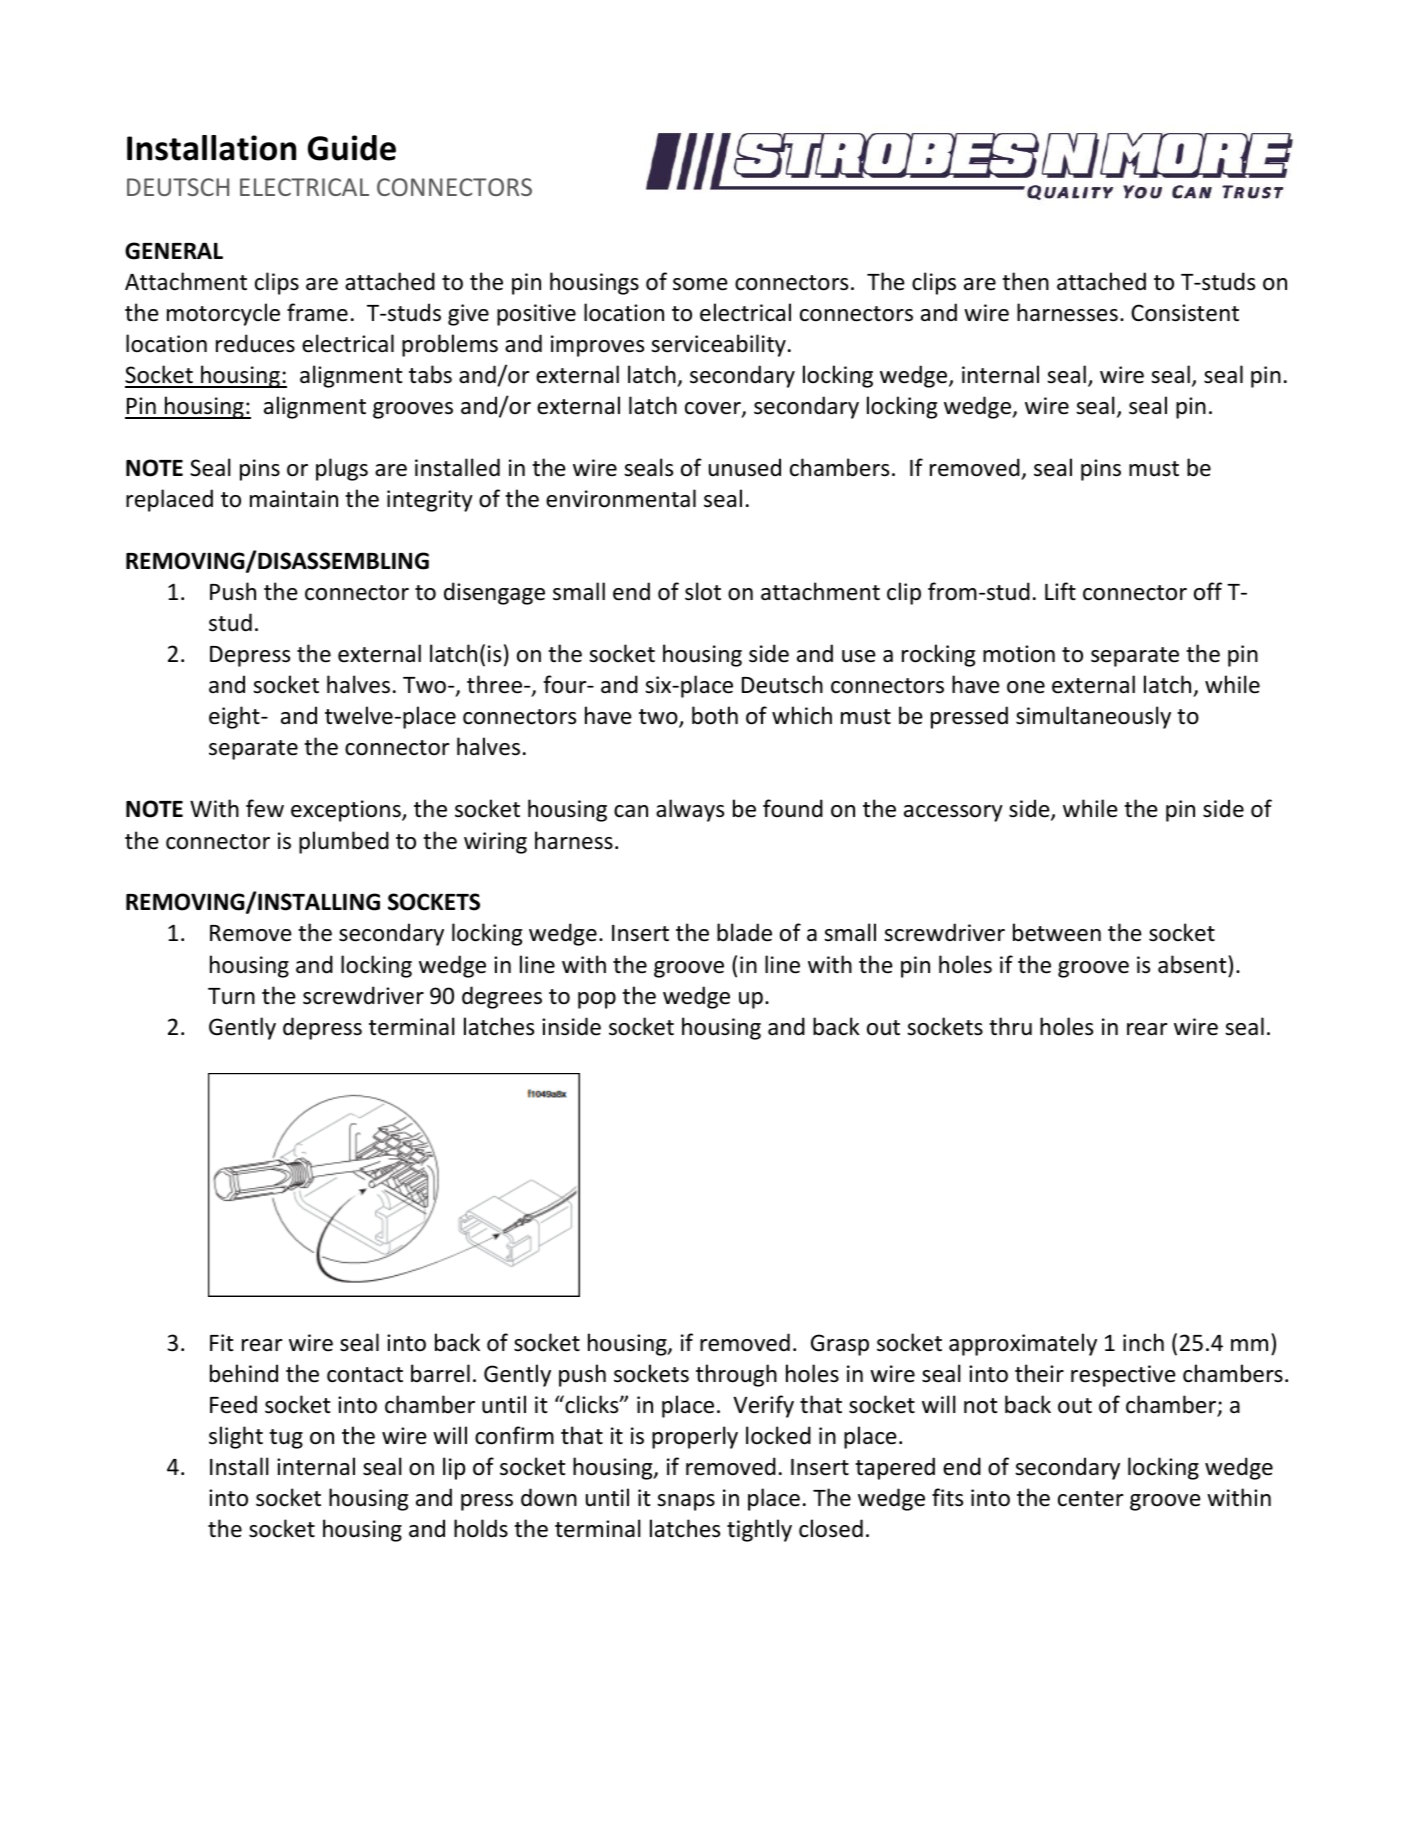 The image size is (1415, 1831). What do you see at coordinates (1091, 1499) in the screenshot?
I see `center` at bounding box center [1091, 1499].
